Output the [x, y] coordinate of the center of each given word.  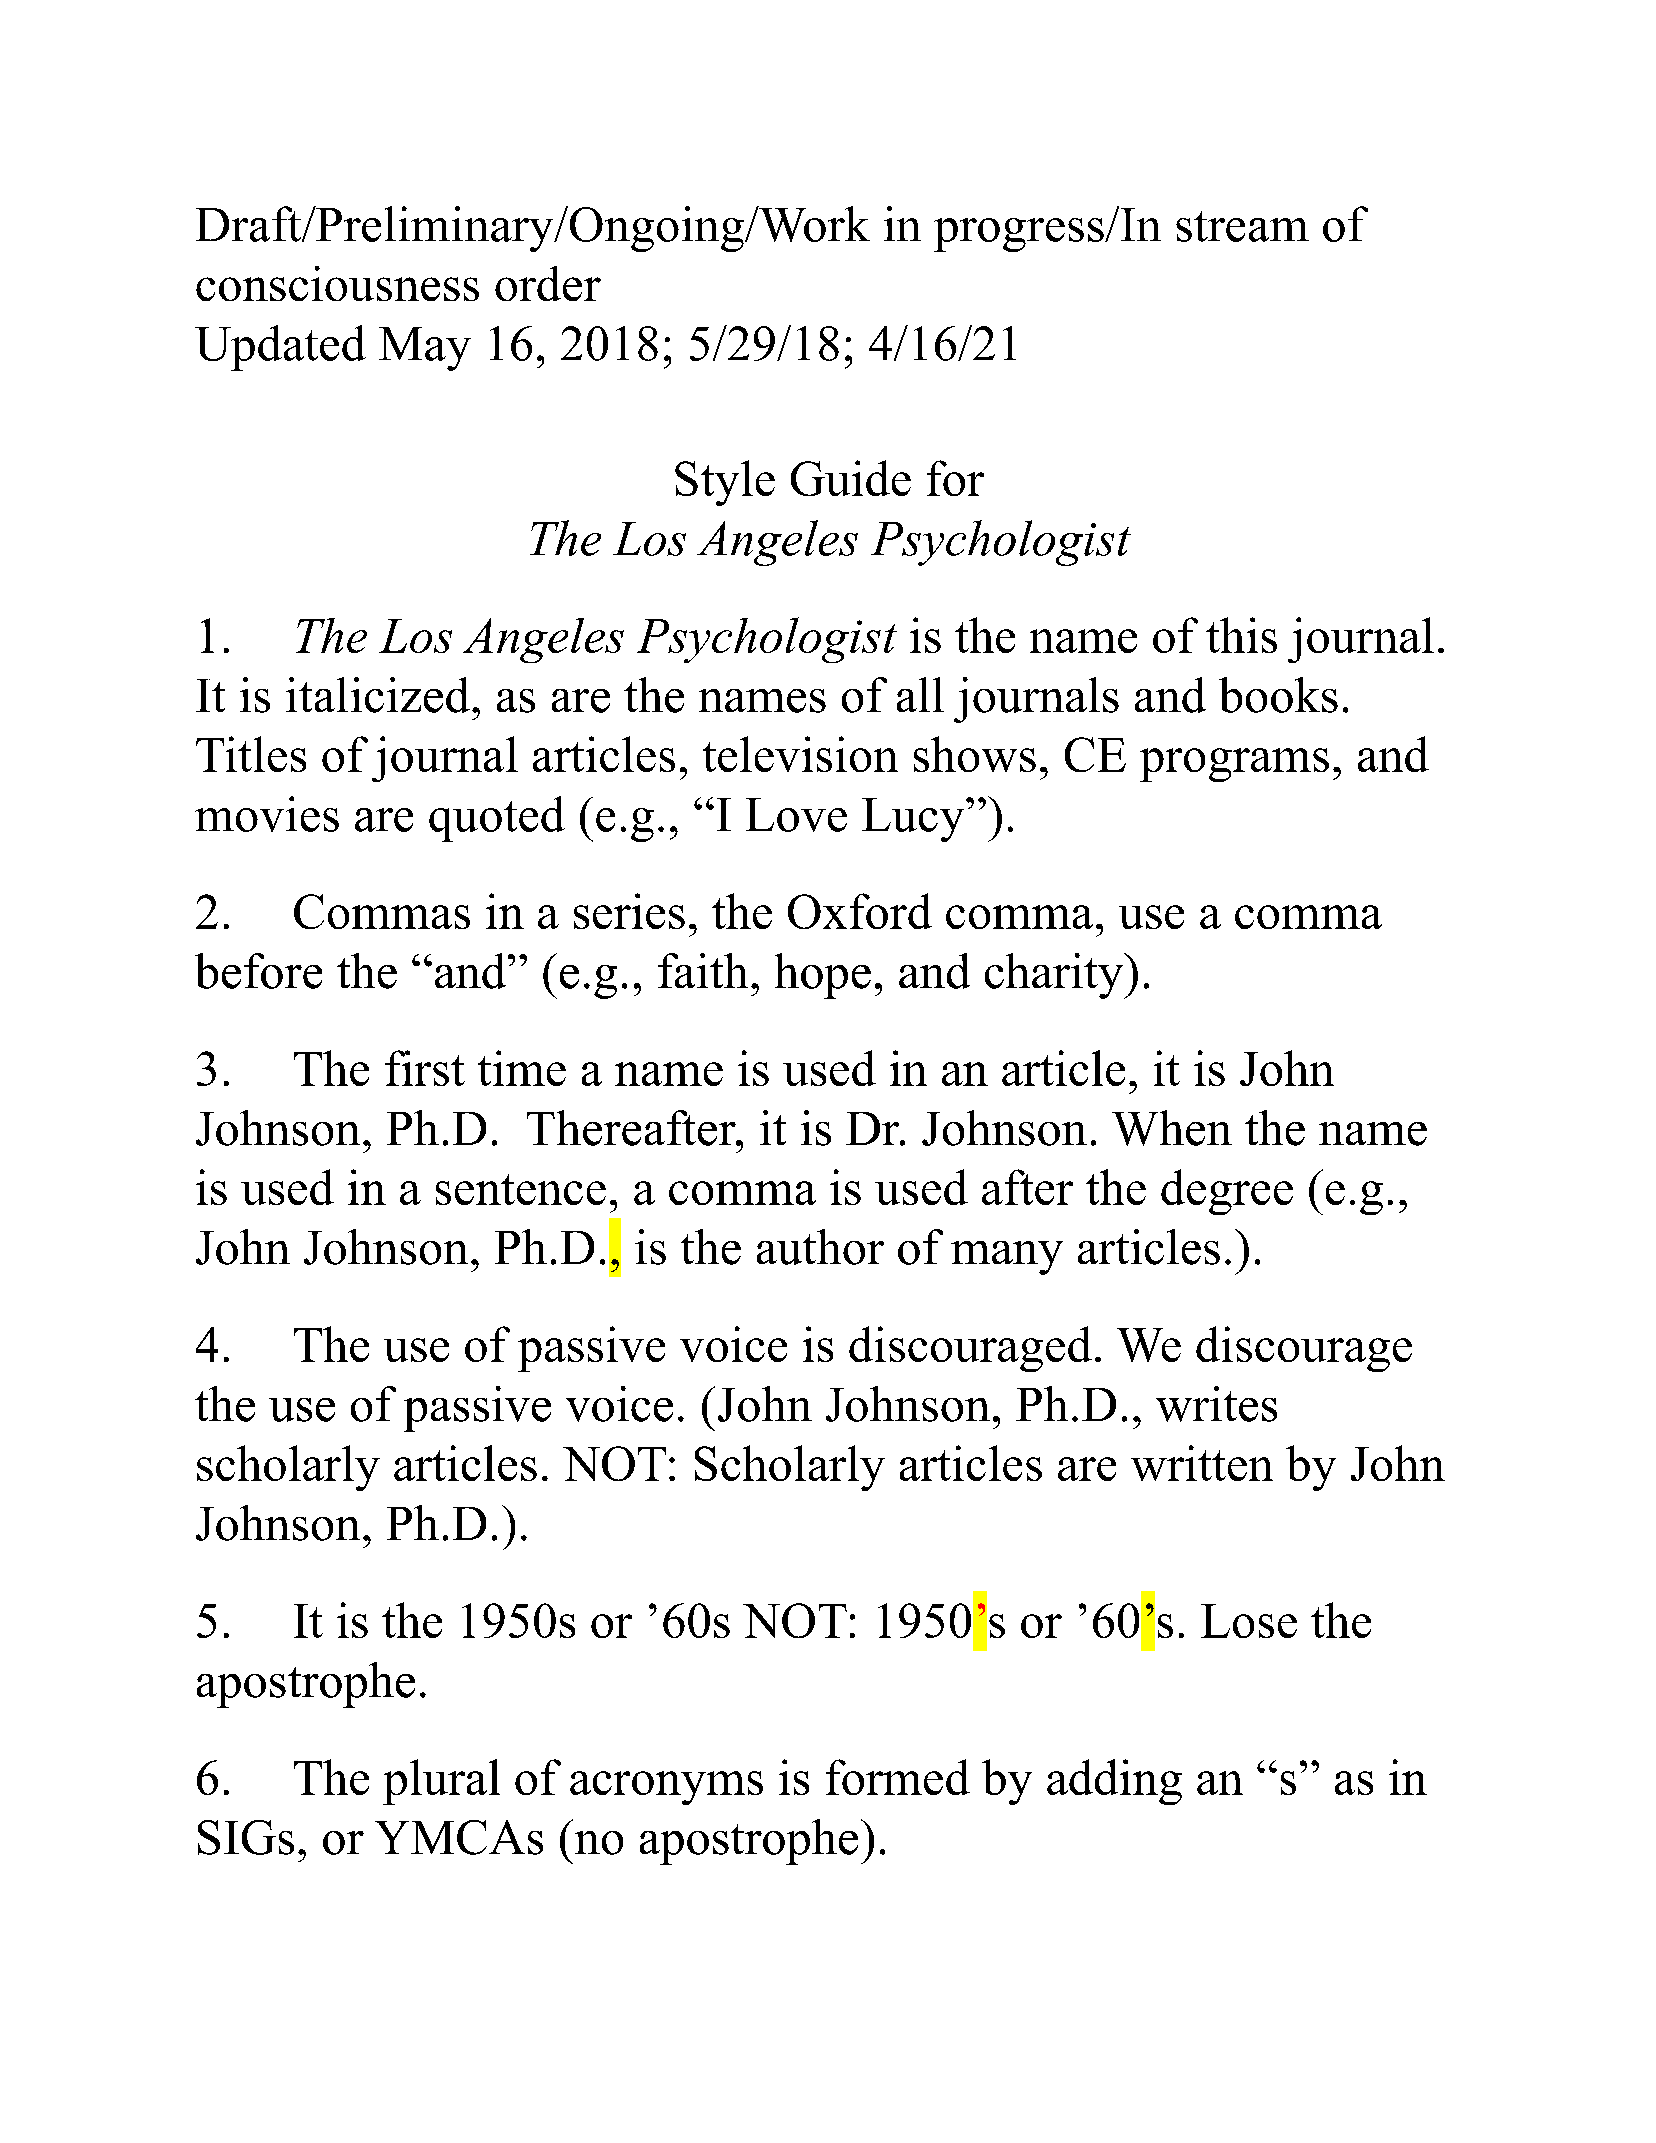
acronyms [666, 1788]
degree [1227, 1192]
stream [1242, 226]
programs [1234, 765]
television [800, 754]
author [820, 1247]
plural [441, 1782]
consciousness [337, 283]
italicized [378, 695]
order [548, 283]
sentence [521, 1189]
